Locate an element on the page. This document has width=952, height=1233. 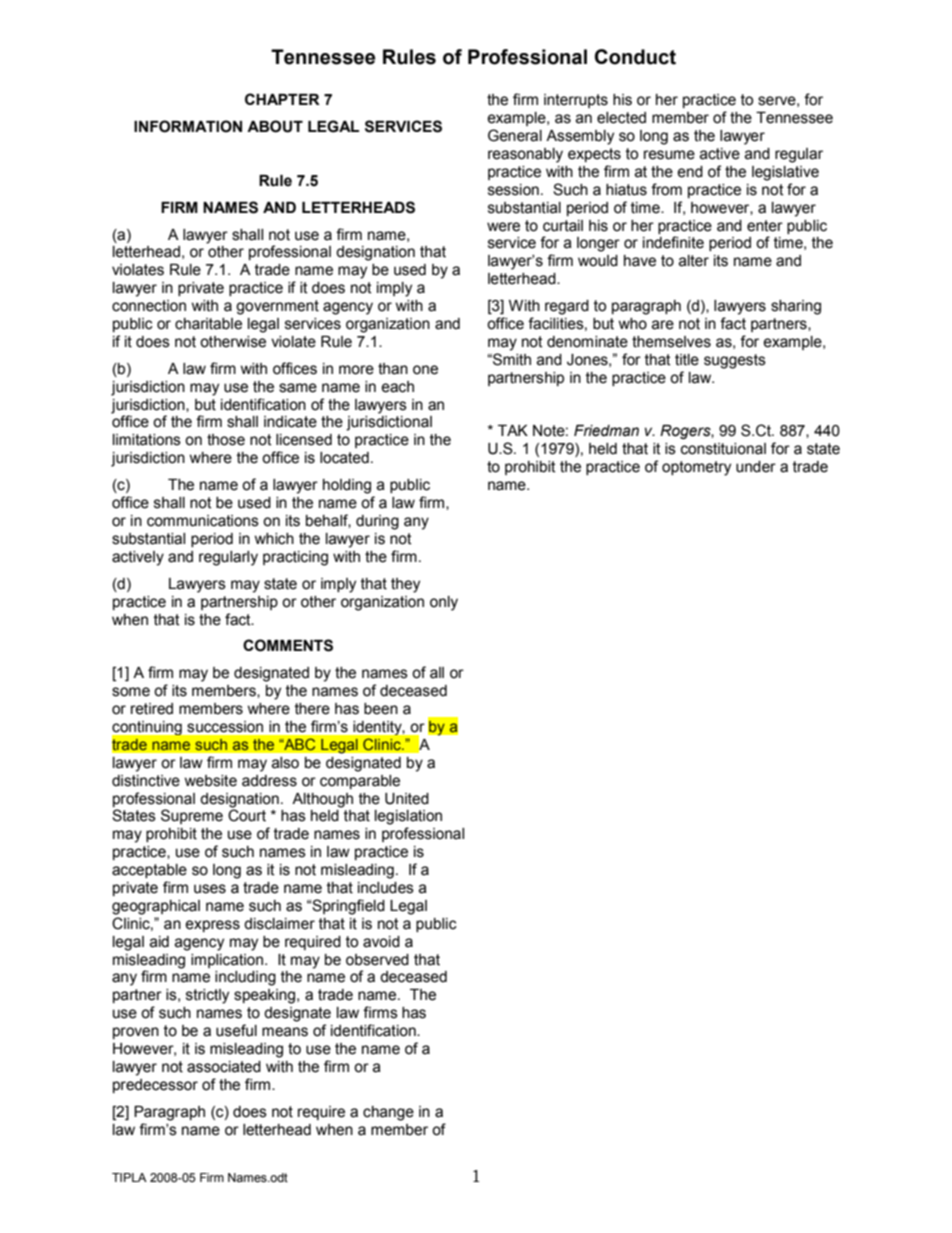
only is located at coordinates (444, 603).
